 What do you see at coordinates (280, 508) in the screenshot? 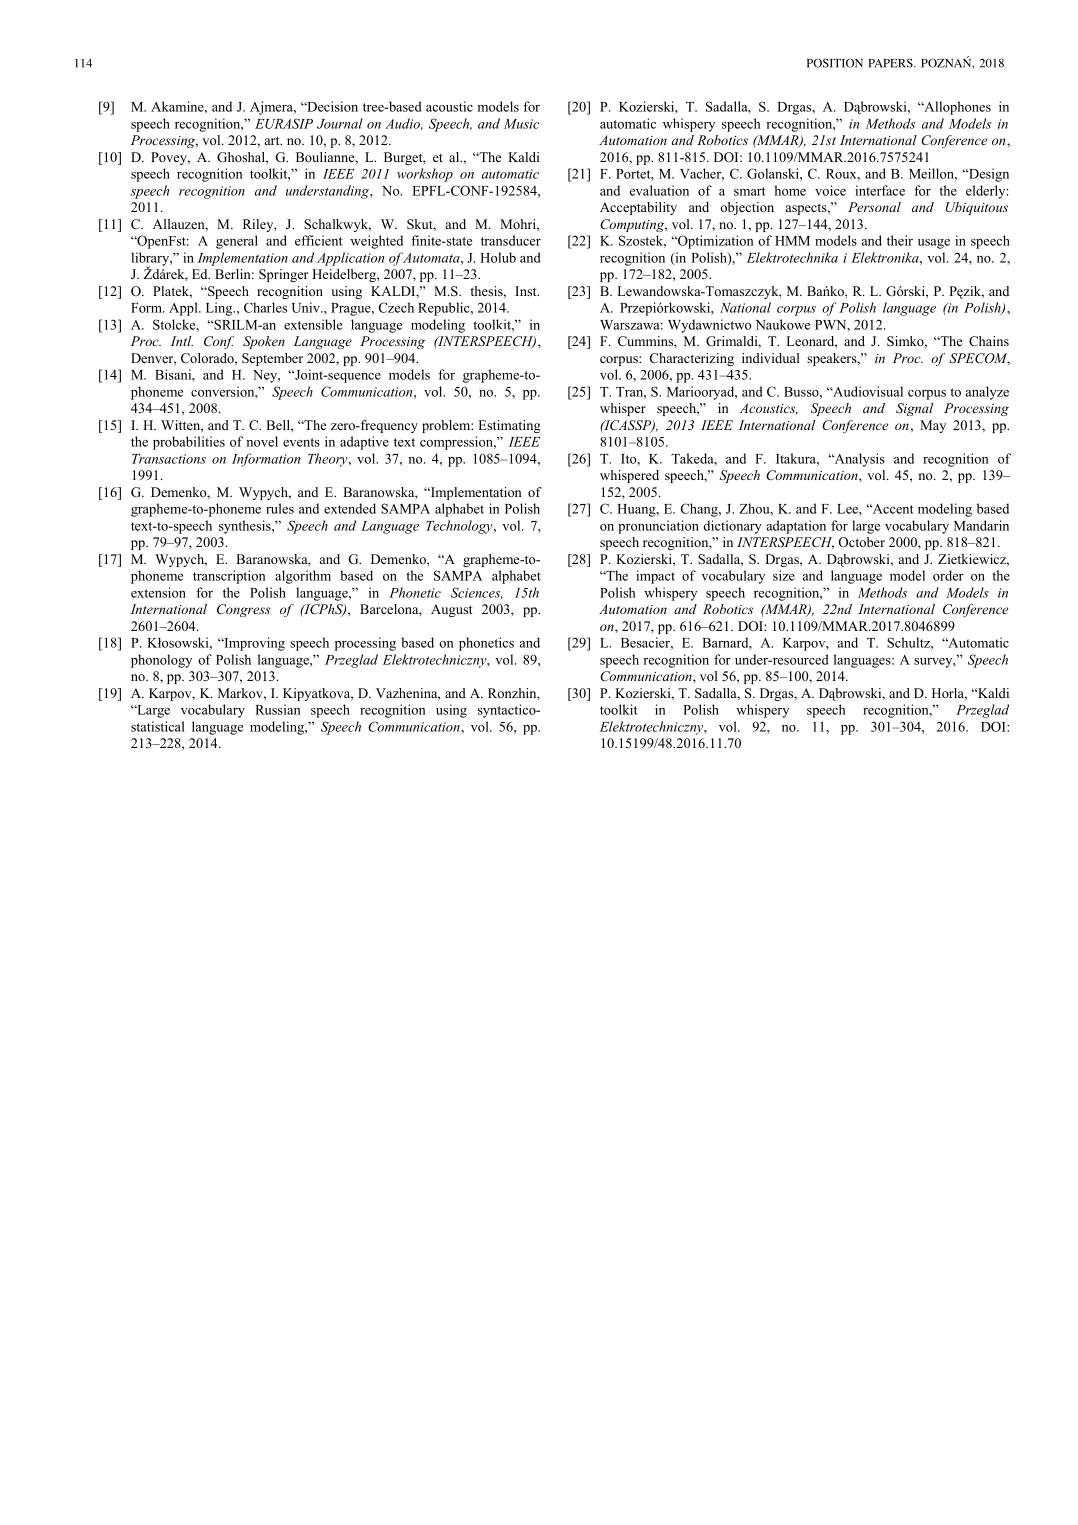
I see `rules` at bounding box center [280, 508].
